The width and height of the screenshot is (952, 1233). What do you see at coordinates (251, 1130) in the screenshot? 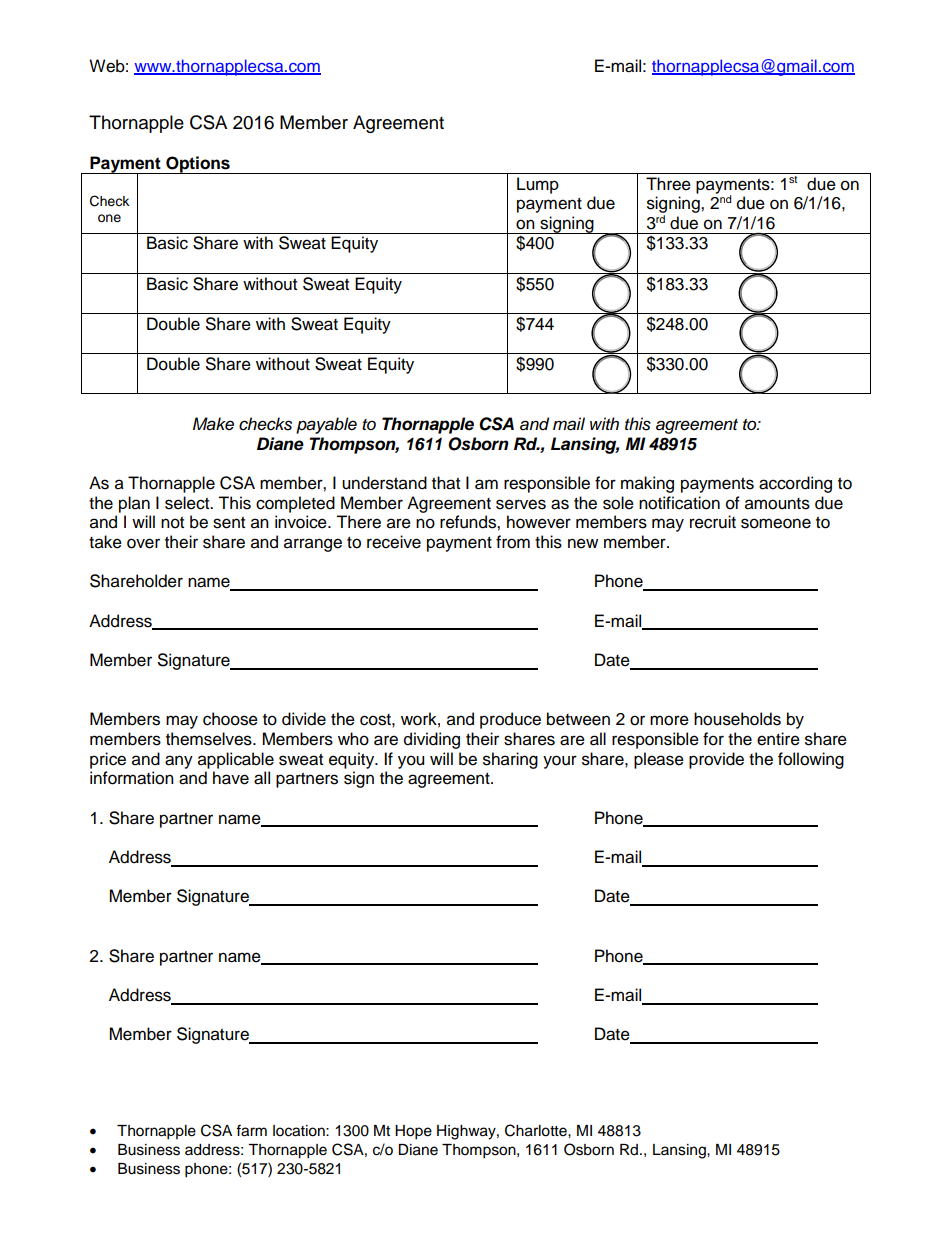
I see `farm` at bounding box center [251, 1130].
